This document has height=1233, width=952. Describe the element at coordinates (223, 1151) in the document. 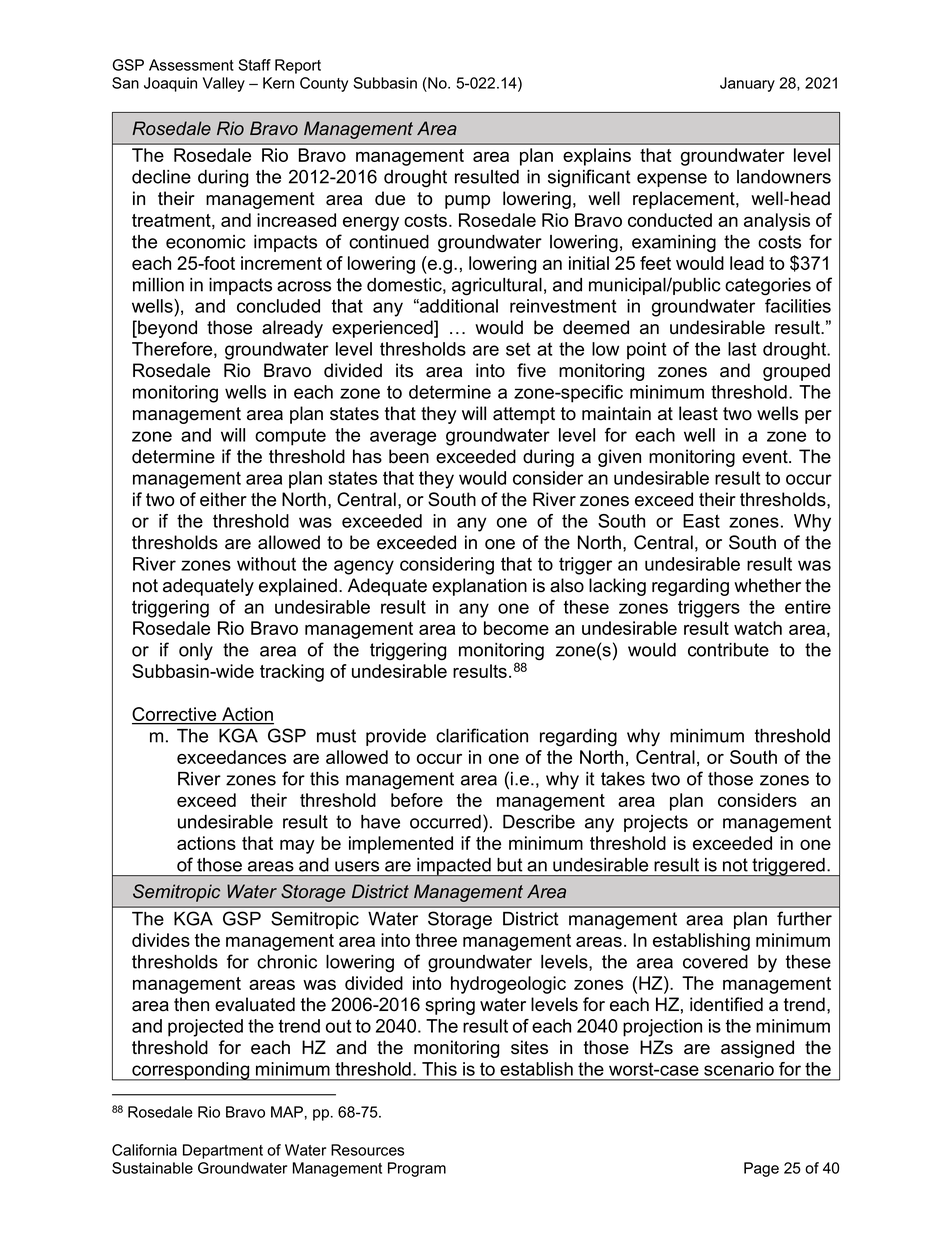

I see `Department` at that location.
